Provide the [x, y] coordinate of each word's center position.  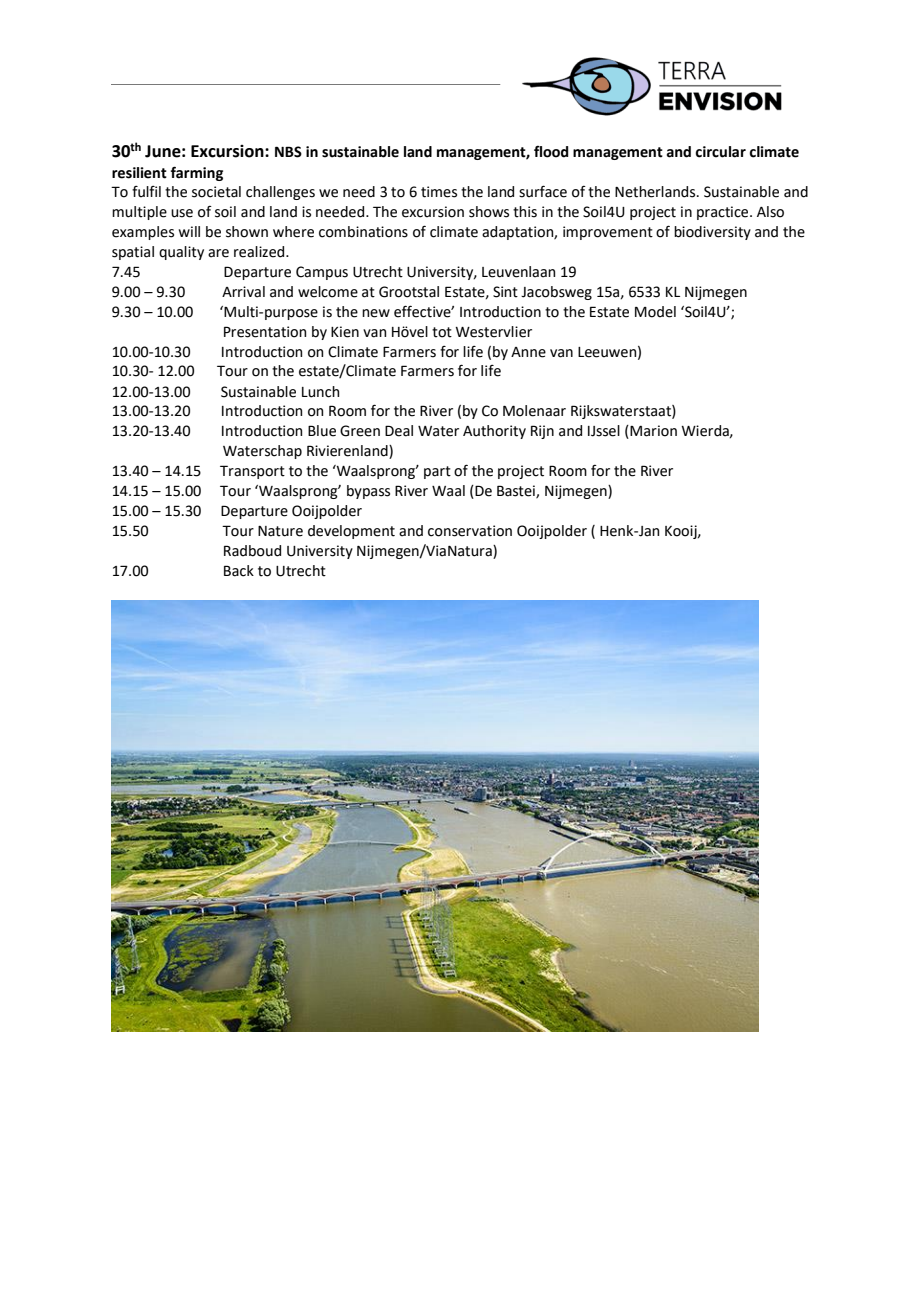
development [351, 532]
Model [655, 312]
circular [720, 152]
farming [197, 173]
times [439, 192]
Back [239, 571]
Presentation [265, 332]
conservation [470, 531]
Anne [528, 352]
